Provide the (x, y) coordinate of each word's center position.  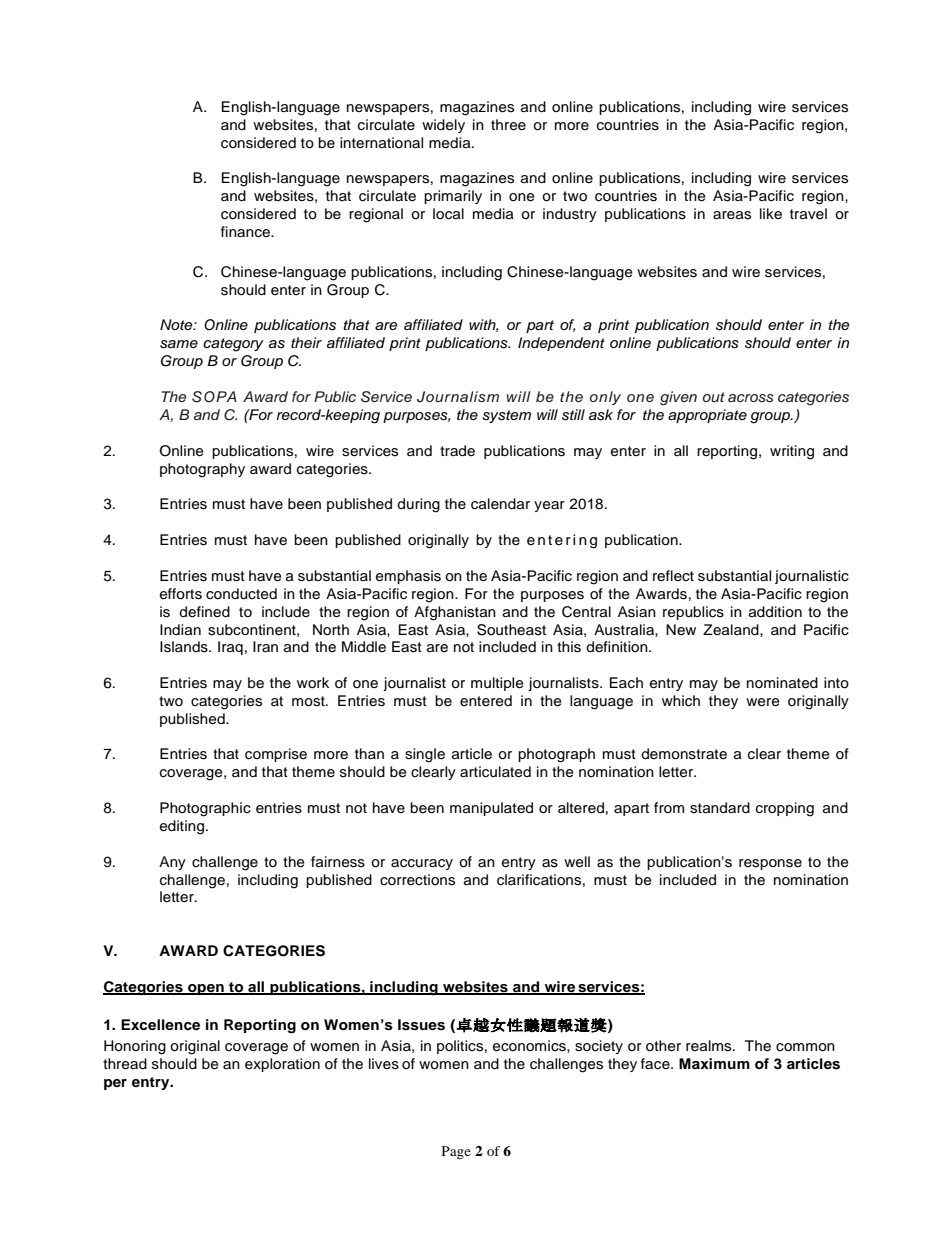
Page (456, 1153)
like (771, 214)
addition (775, 612)
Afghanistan (455, 613)
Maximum (714, 1063)
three (508, 125)
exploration (282, 1065)
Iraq (230, 648)
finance (247, 232)
